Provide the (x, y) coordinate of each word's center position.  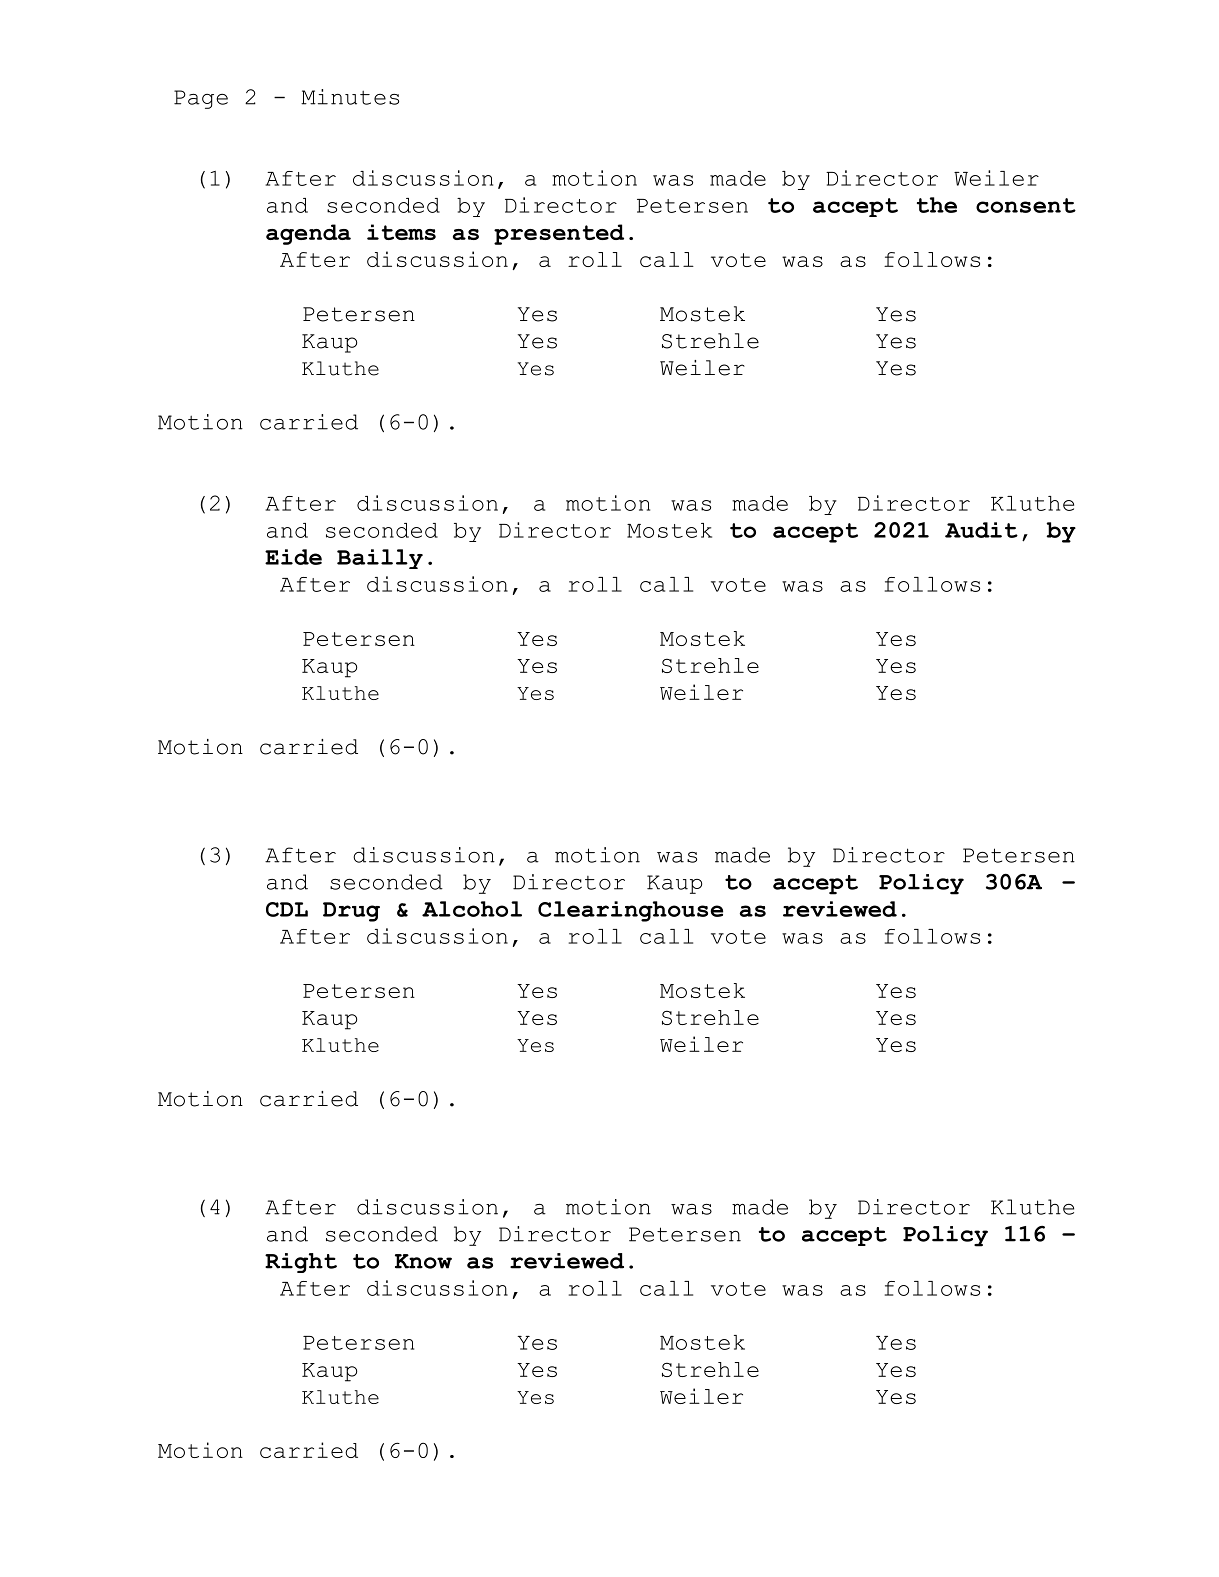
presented (559, 234)
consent (1026, 205)
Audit (981, 530)
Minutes (350, 97)
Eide (293, 557)
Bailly (380, 559)
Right (301, 1263)
